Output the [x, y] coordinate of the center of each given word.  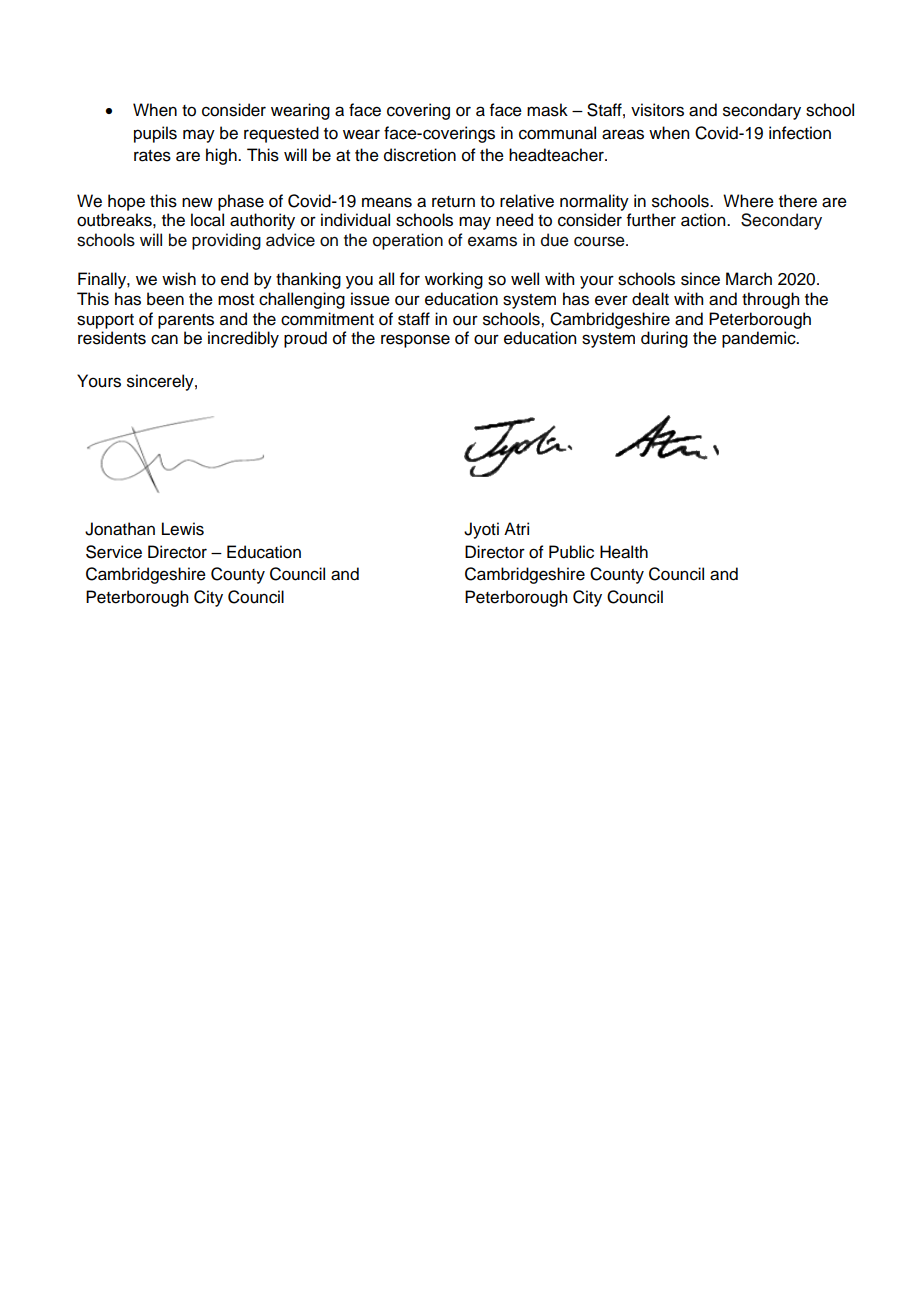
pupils [155, 134]
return [453, 202]
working [454, 280]
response [415, 341]
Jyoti [481, 530]
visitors [657, 110]
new [197, 202]
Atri [516, 528]
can [164, 339]
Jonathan [120, 529]
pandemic [760, 339]
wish [179, 279]
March [749, 279]
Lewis [183, 529]
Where [748, 201]
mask [547, 110]
